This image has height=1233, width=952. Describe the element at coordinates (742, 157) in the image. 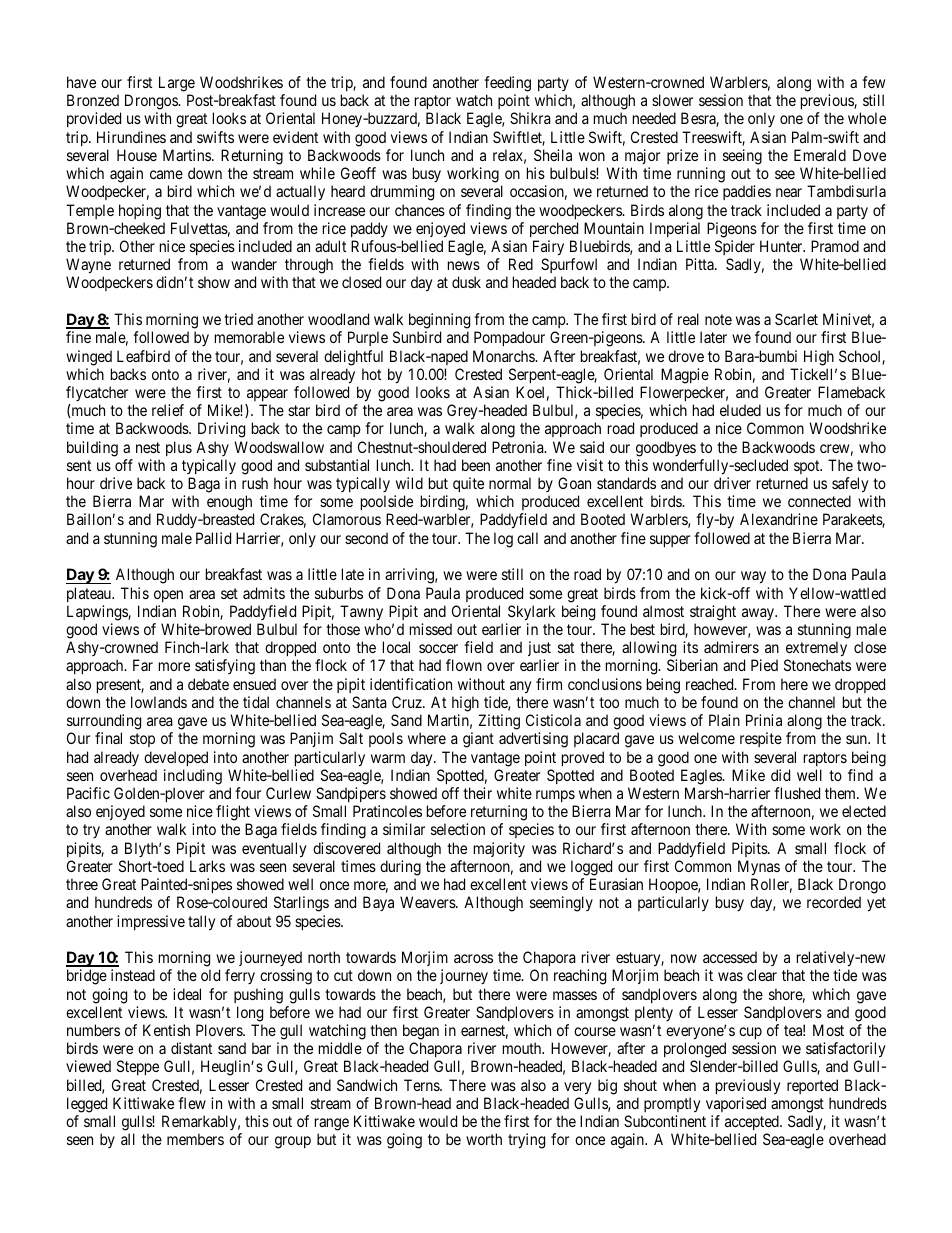

I see `seeing` at that location.
